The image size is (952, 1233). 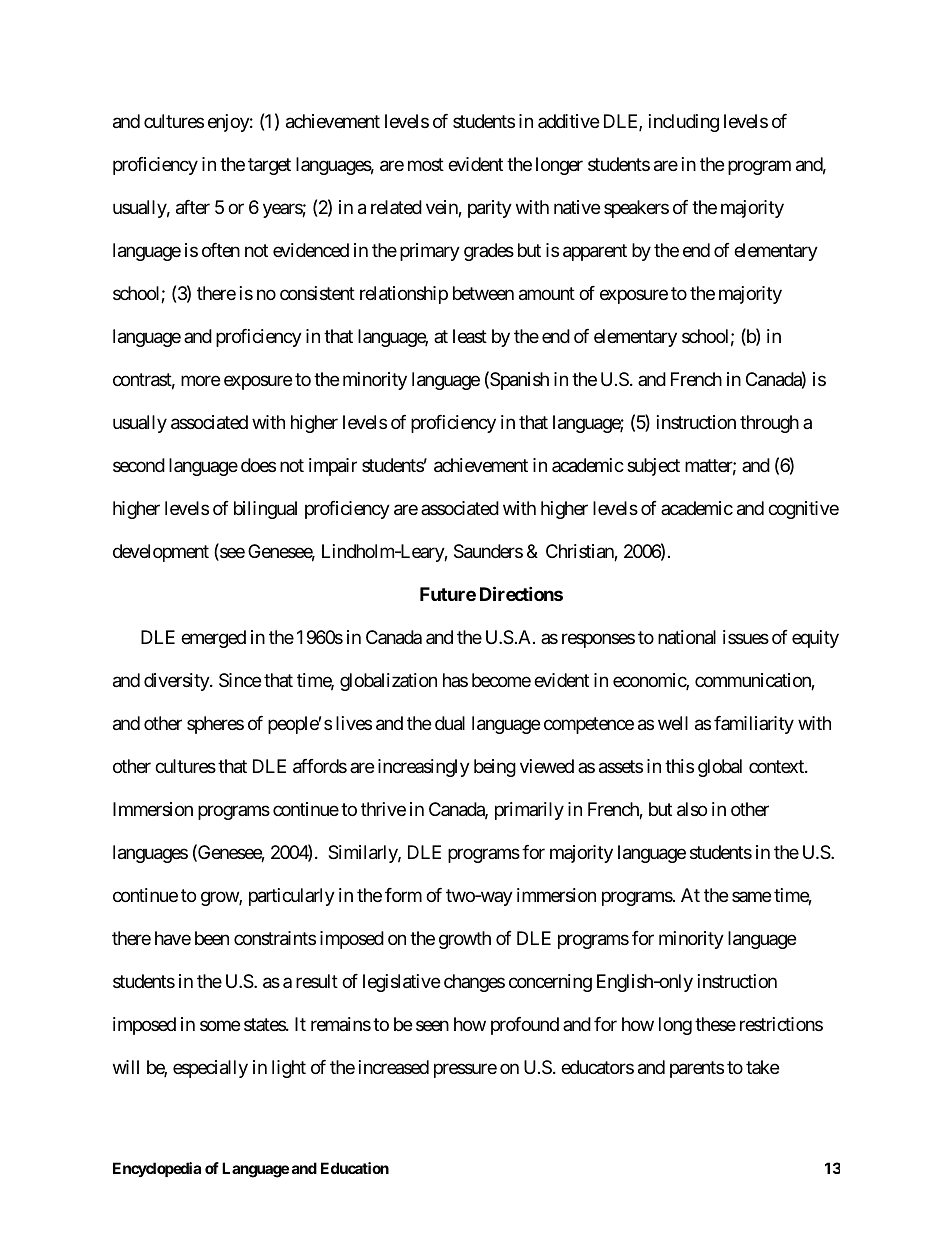 I want to click on also, so click(x=692, y=809).
